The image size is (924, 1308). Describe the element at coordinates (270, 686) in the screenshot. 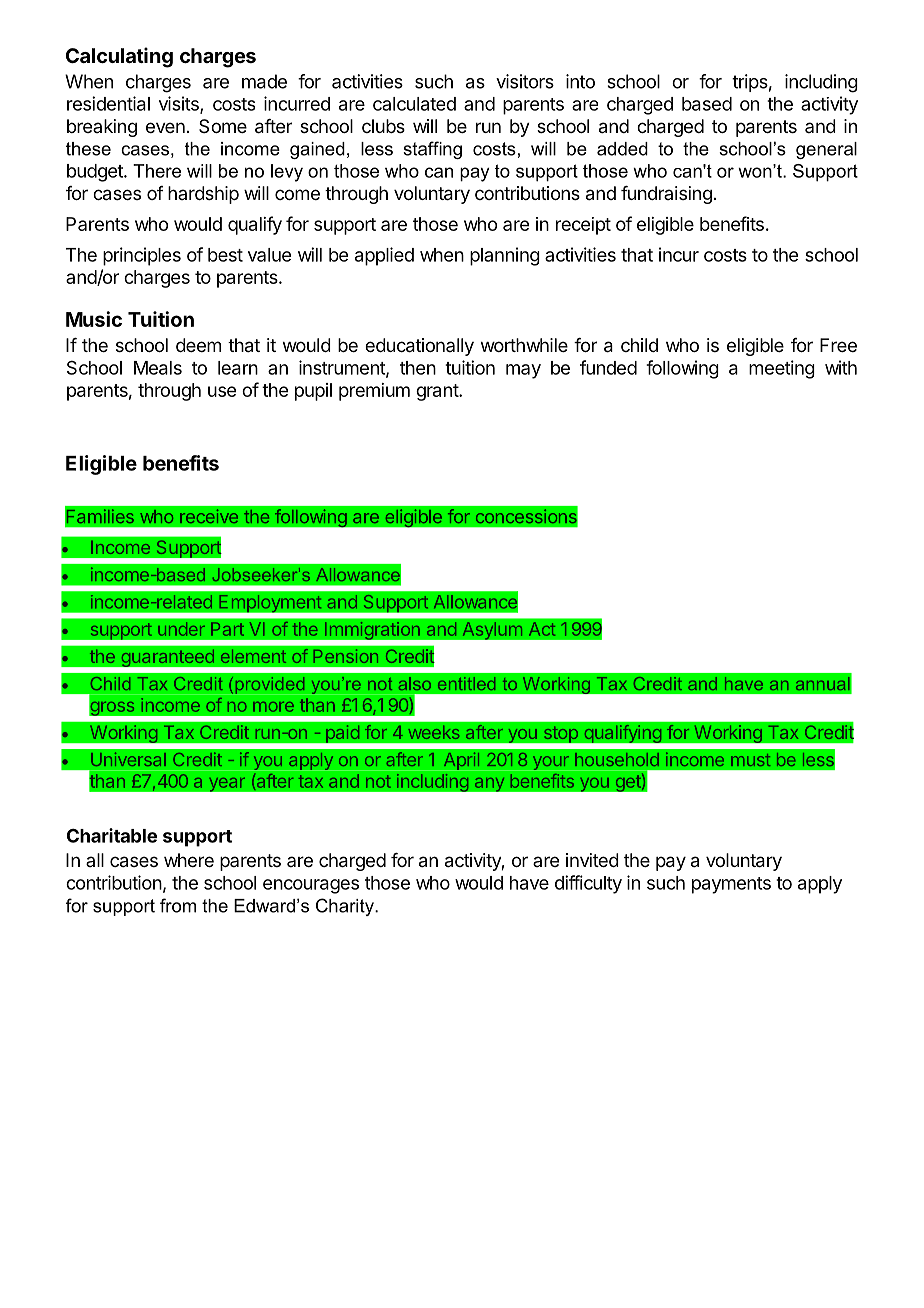

I see `provided` at that location.
